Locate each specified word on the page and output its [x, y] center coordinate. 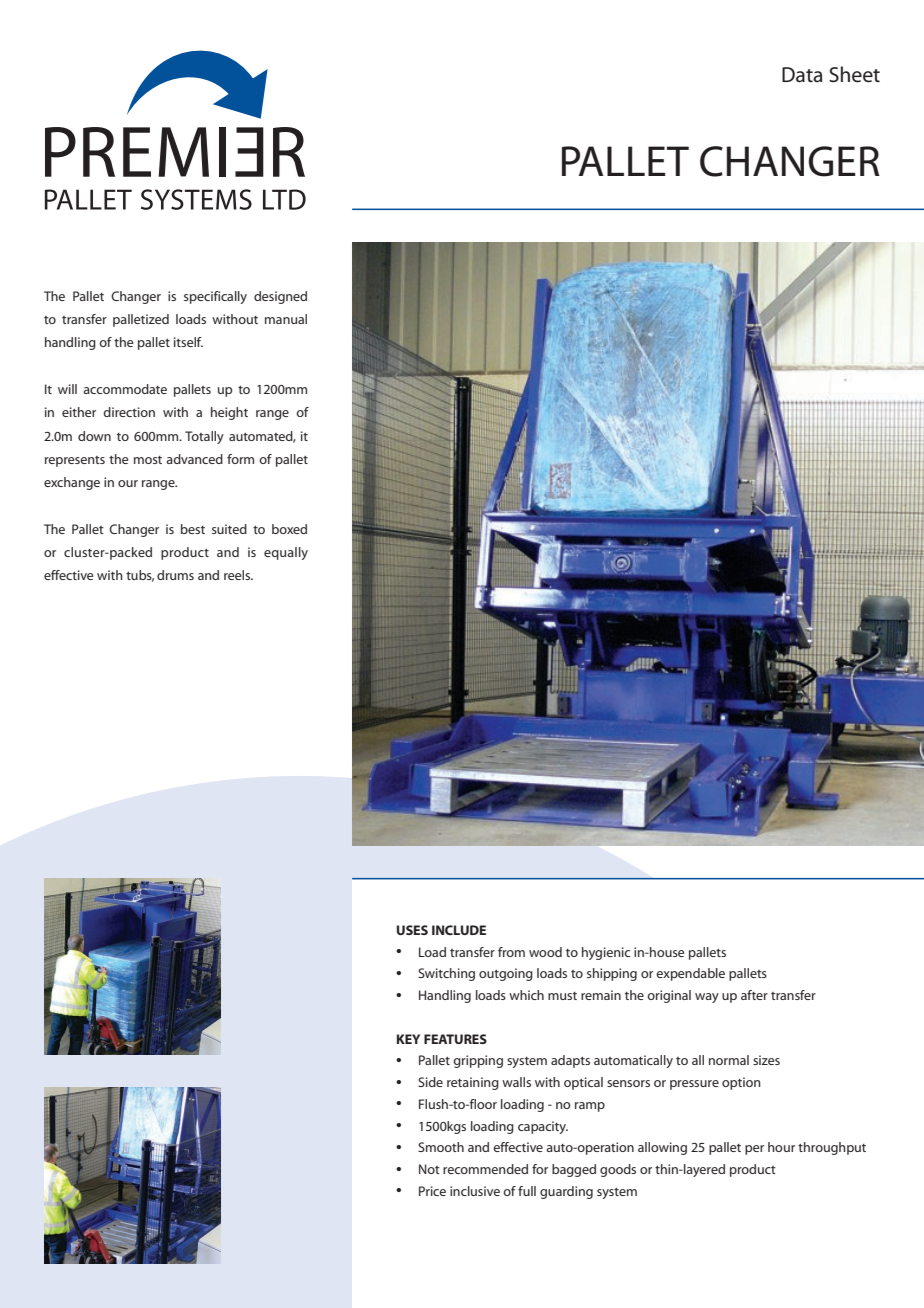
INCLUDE [459, 930]
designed [280, 297]
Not [429, 1169]
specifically [215, 297]
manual [286, 319]
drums [175, 575]
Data [802, 75]
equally [286, 553]
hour [781, 1147]
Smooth [441, 1147]
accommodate [125, 389]
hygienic [606, 953]
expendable [690, 974]
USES [412, 930]
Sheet [854, 74]
